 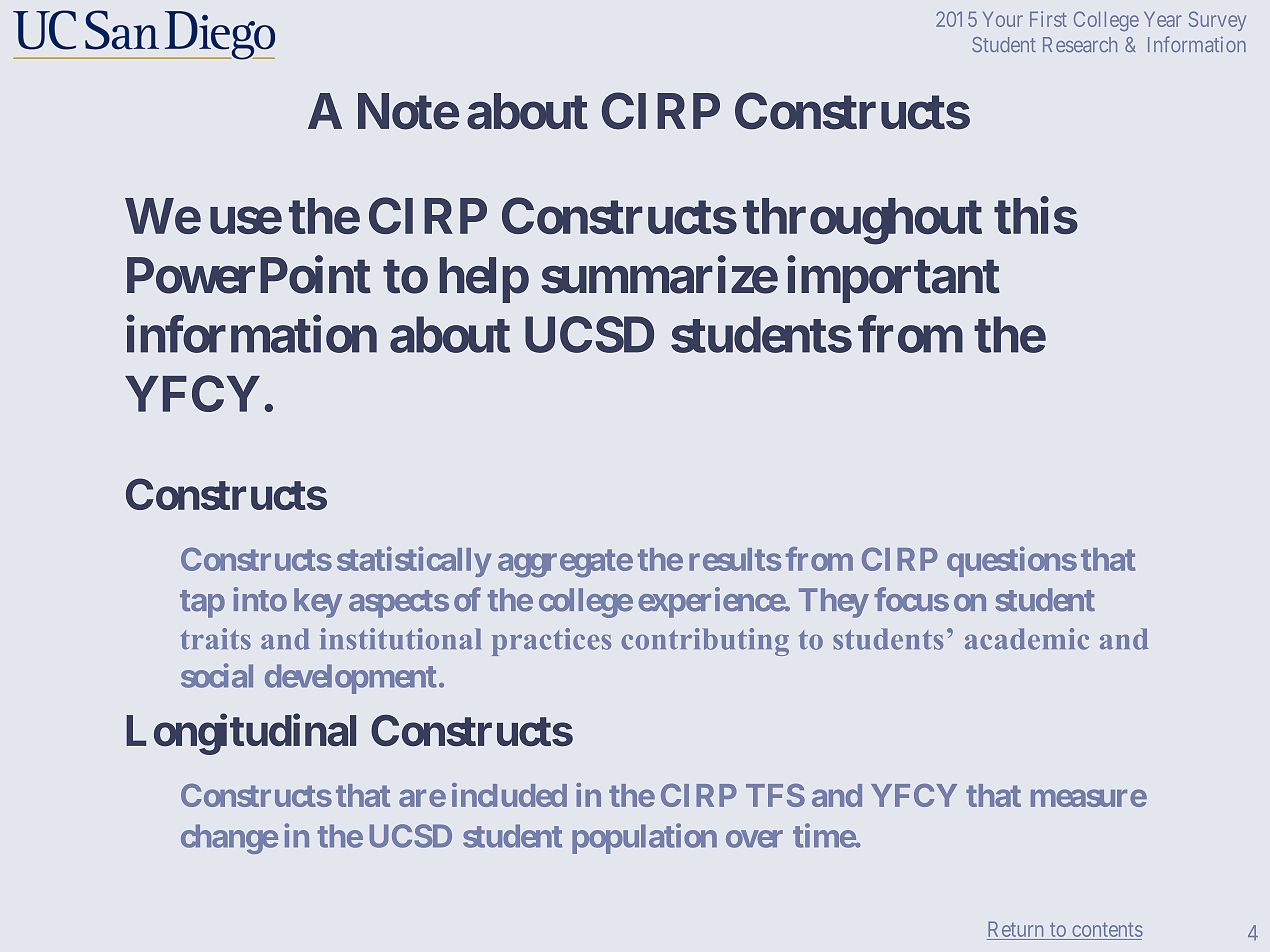 I want to click on throughout, so click(x=862, y=221).
